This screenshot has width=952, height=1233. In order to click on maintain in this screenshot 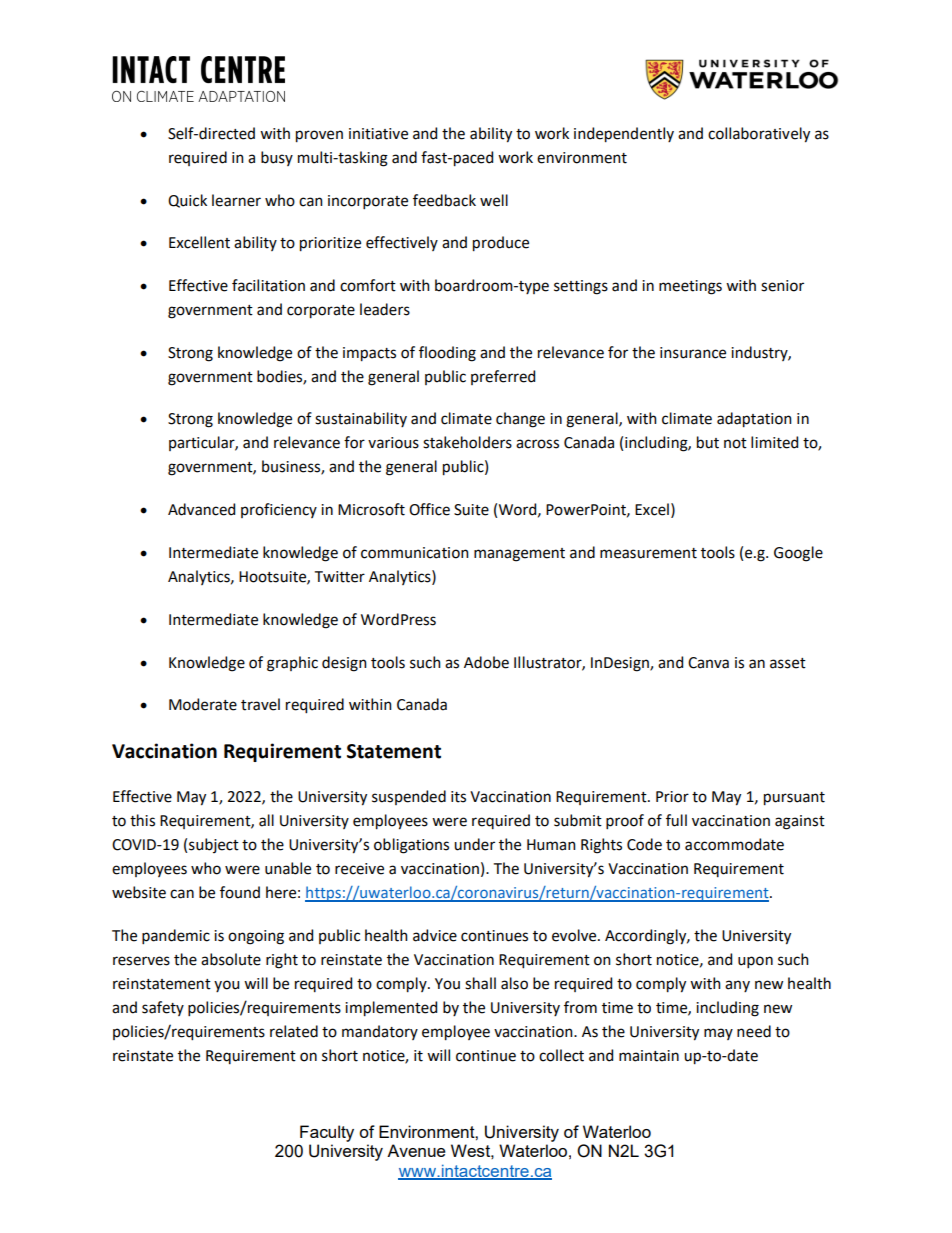, I will do `click(649, 1056)`.
